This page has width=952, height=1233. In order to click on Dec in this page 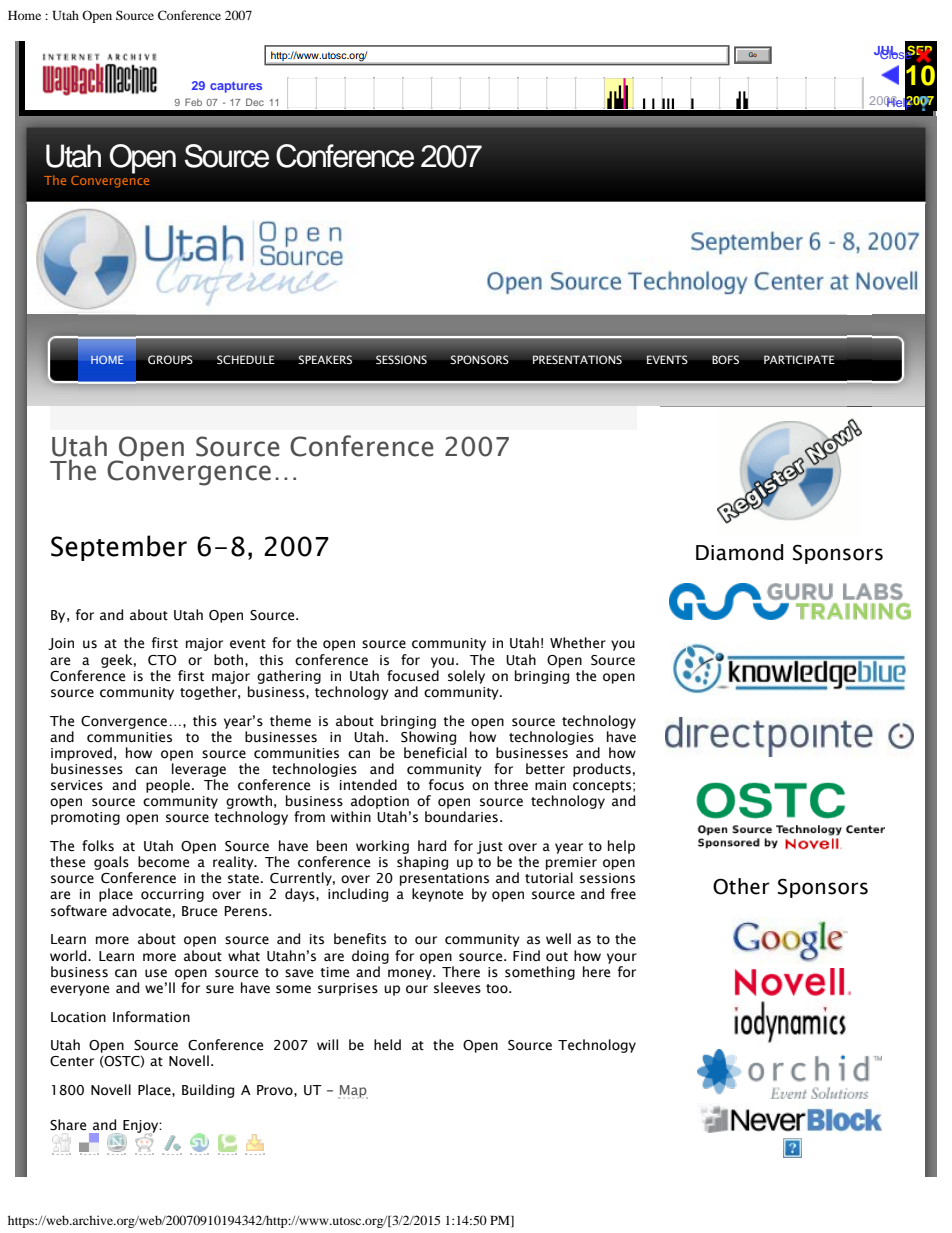, I will do `click(255, 102)`.
